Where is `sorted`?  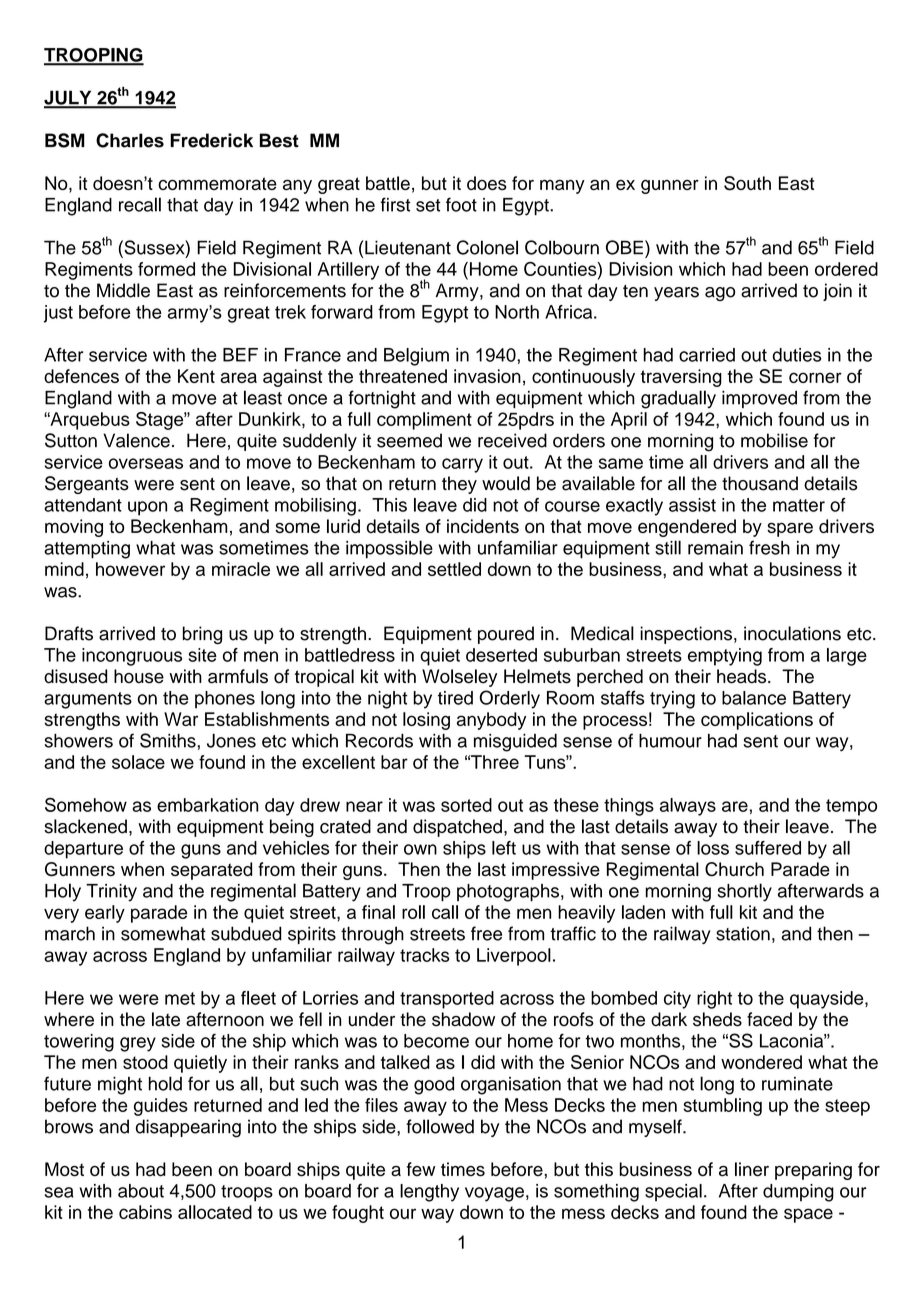 sorted is located at coordinates (466, 805).
